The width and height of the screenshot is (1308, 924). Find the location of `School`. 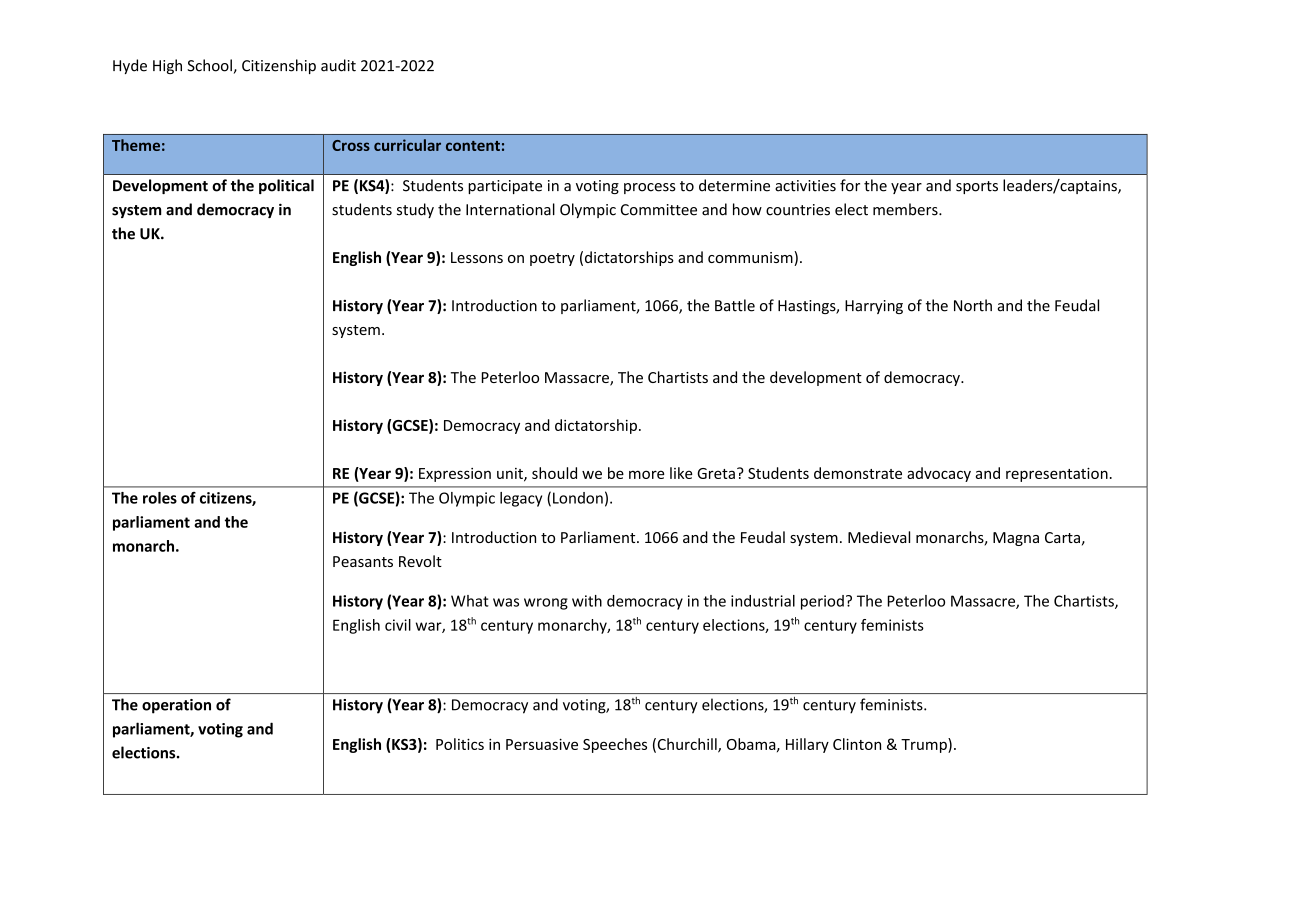

School is located at coordinates (209, 65).
